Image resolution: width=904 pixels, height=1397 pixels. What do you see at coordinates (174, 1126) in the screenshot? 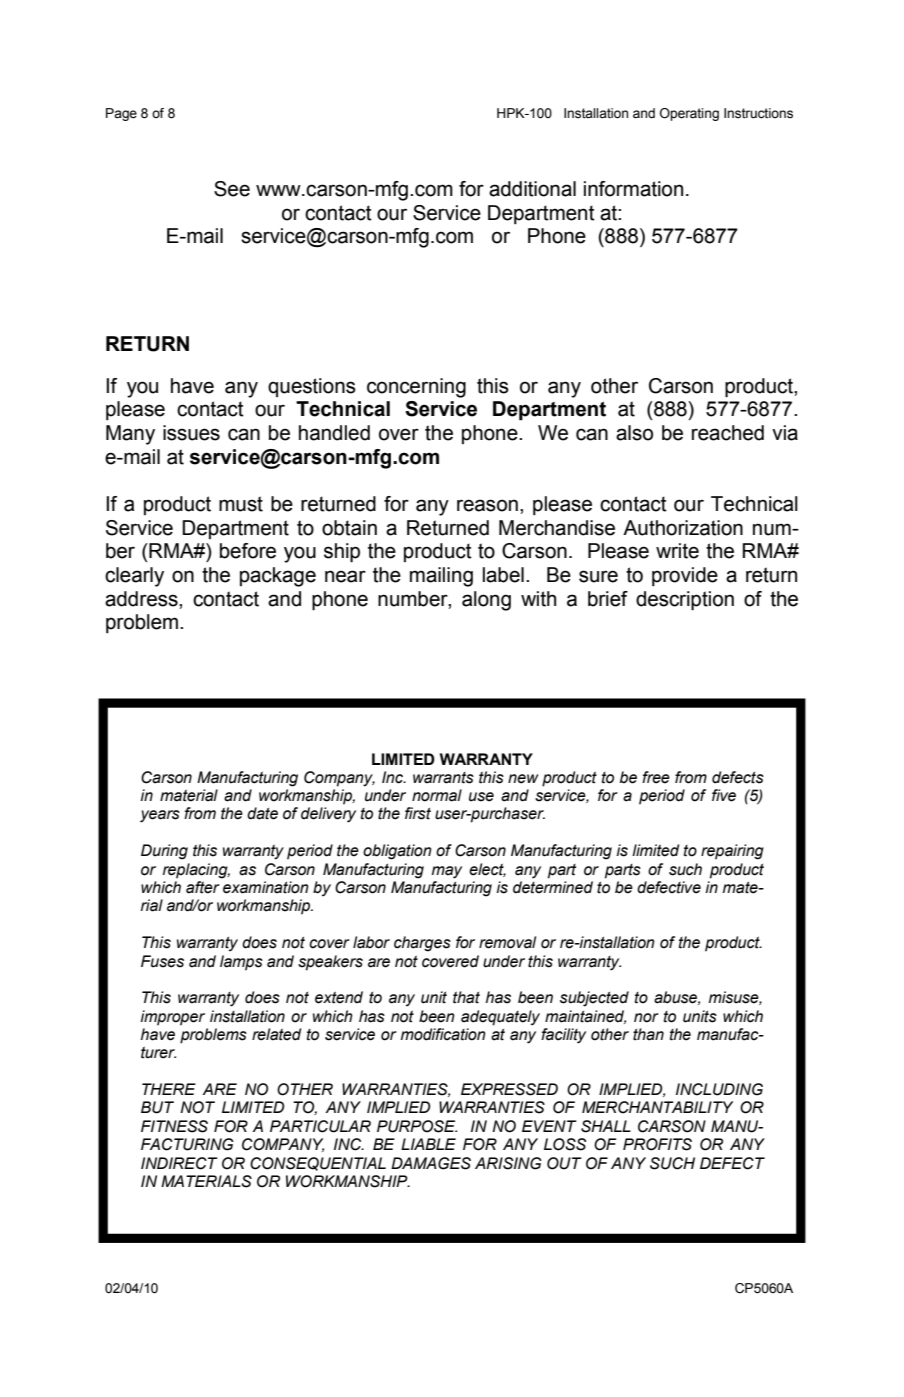
I see `FITNESS` at bounding box center [174, 1126].
